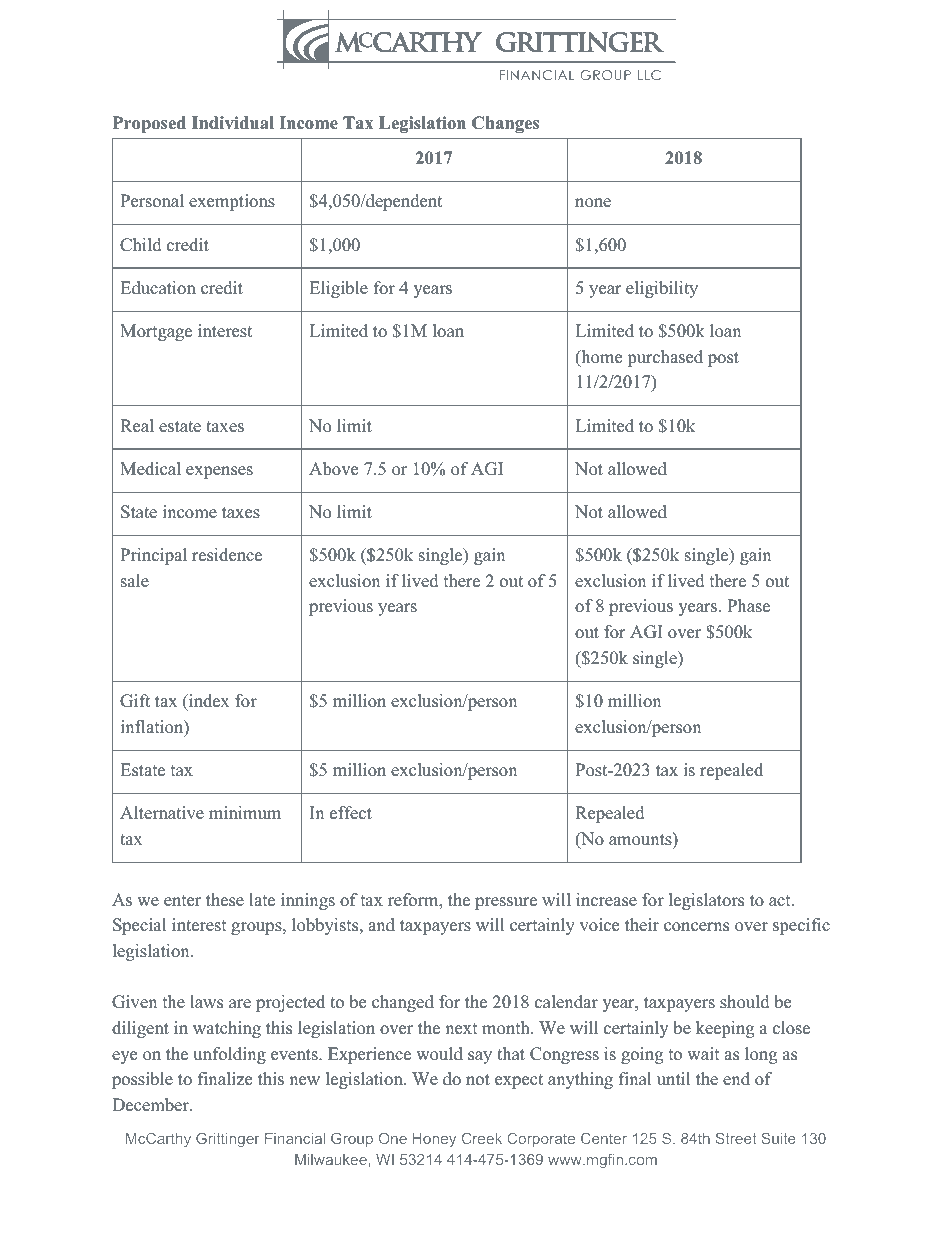 Image resolution: width=952 pixels, height=1233 pixels. Describe the element at coordinates (151, 1105) in the screenshot. I see `December` at that location.
